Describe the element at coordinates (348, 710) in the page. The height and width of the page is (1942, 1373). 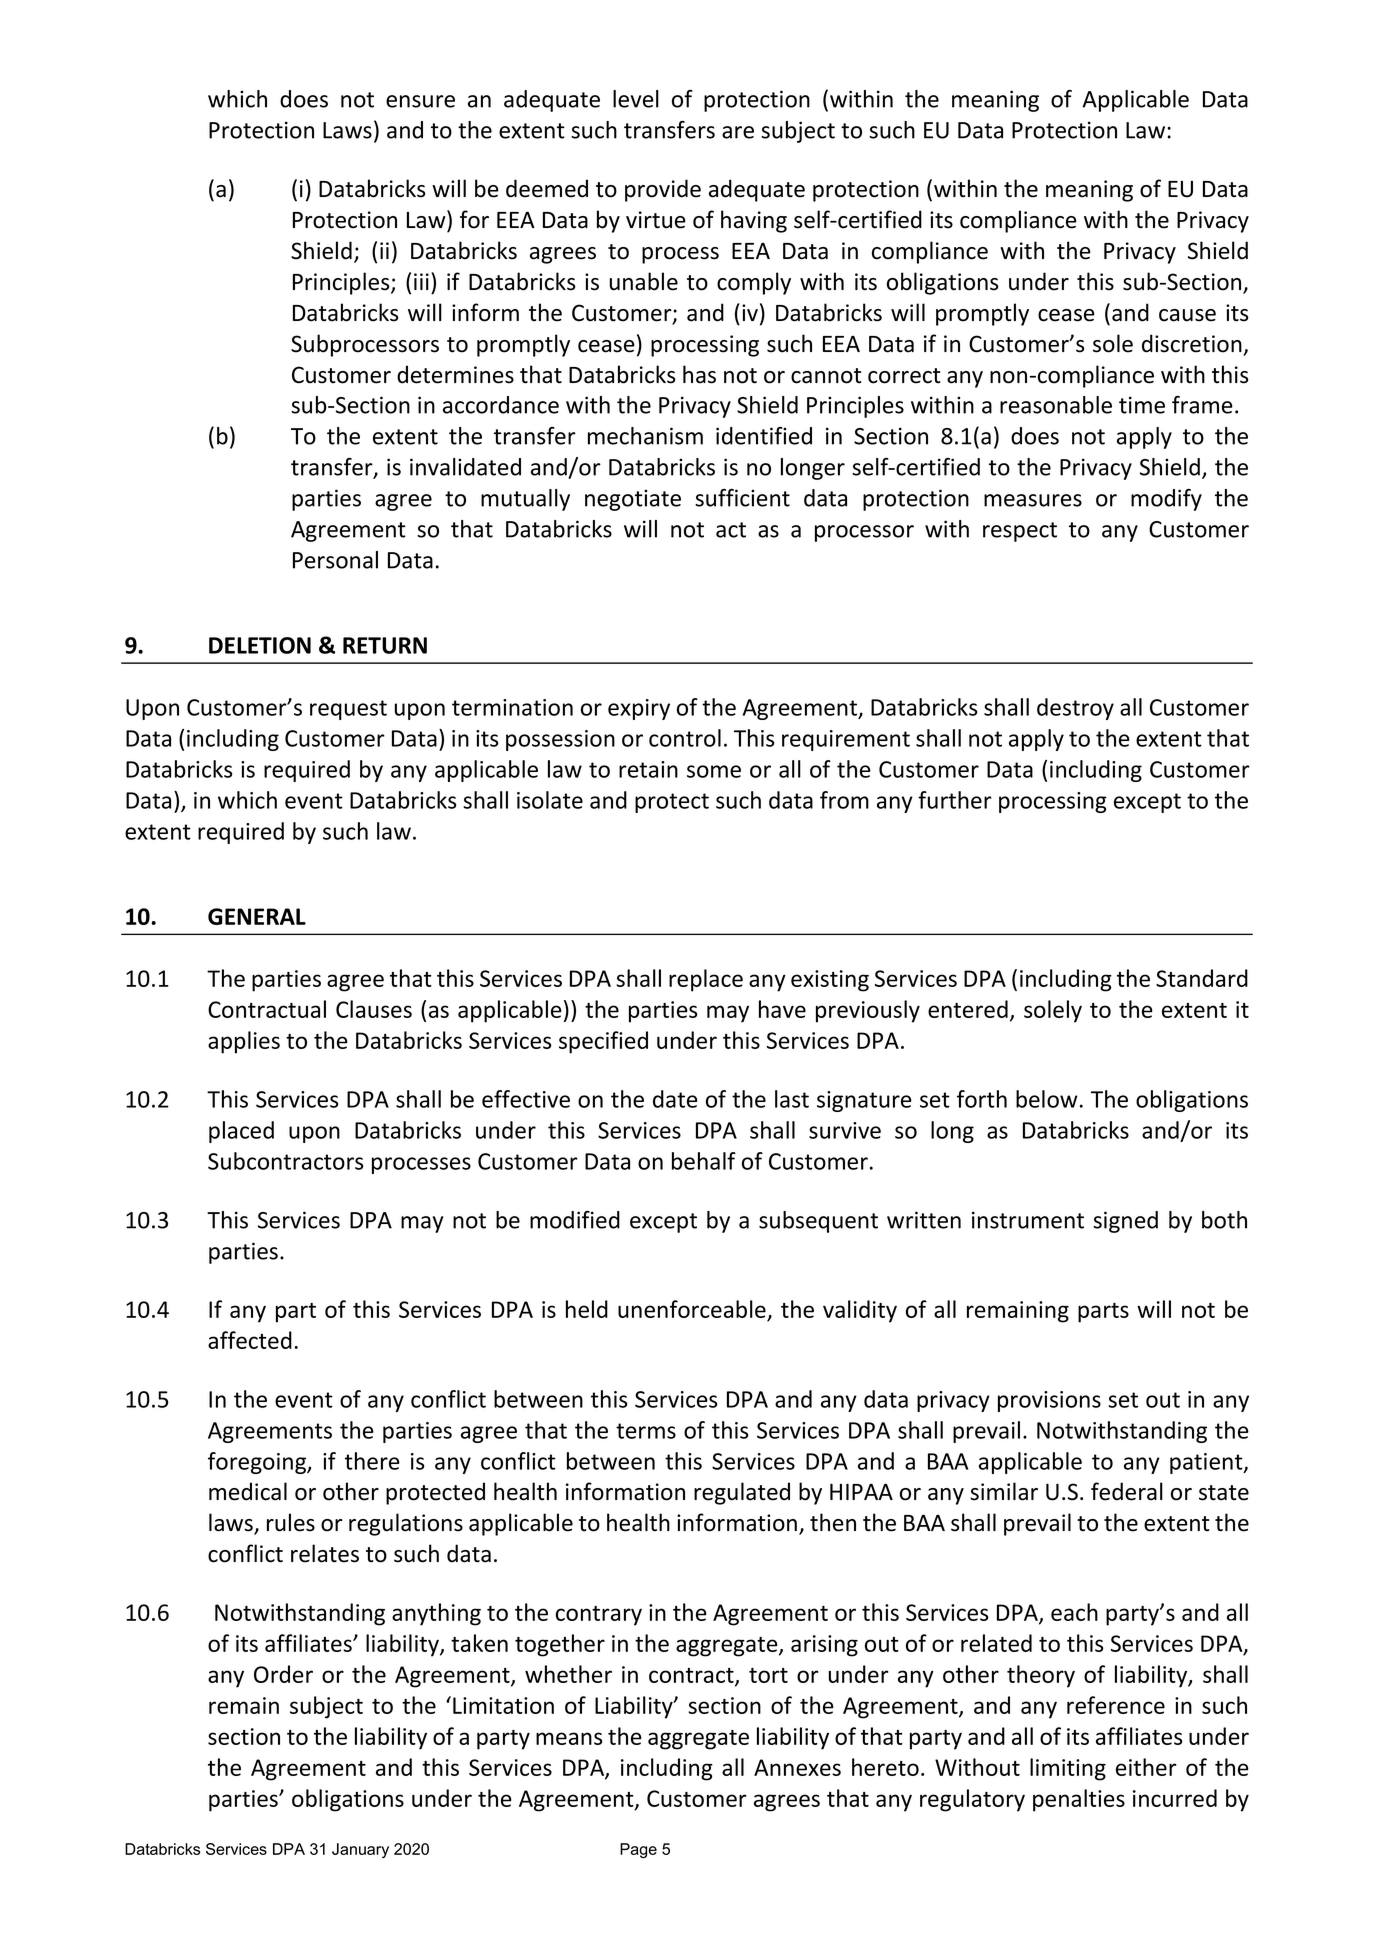
I see `request` at that location.
